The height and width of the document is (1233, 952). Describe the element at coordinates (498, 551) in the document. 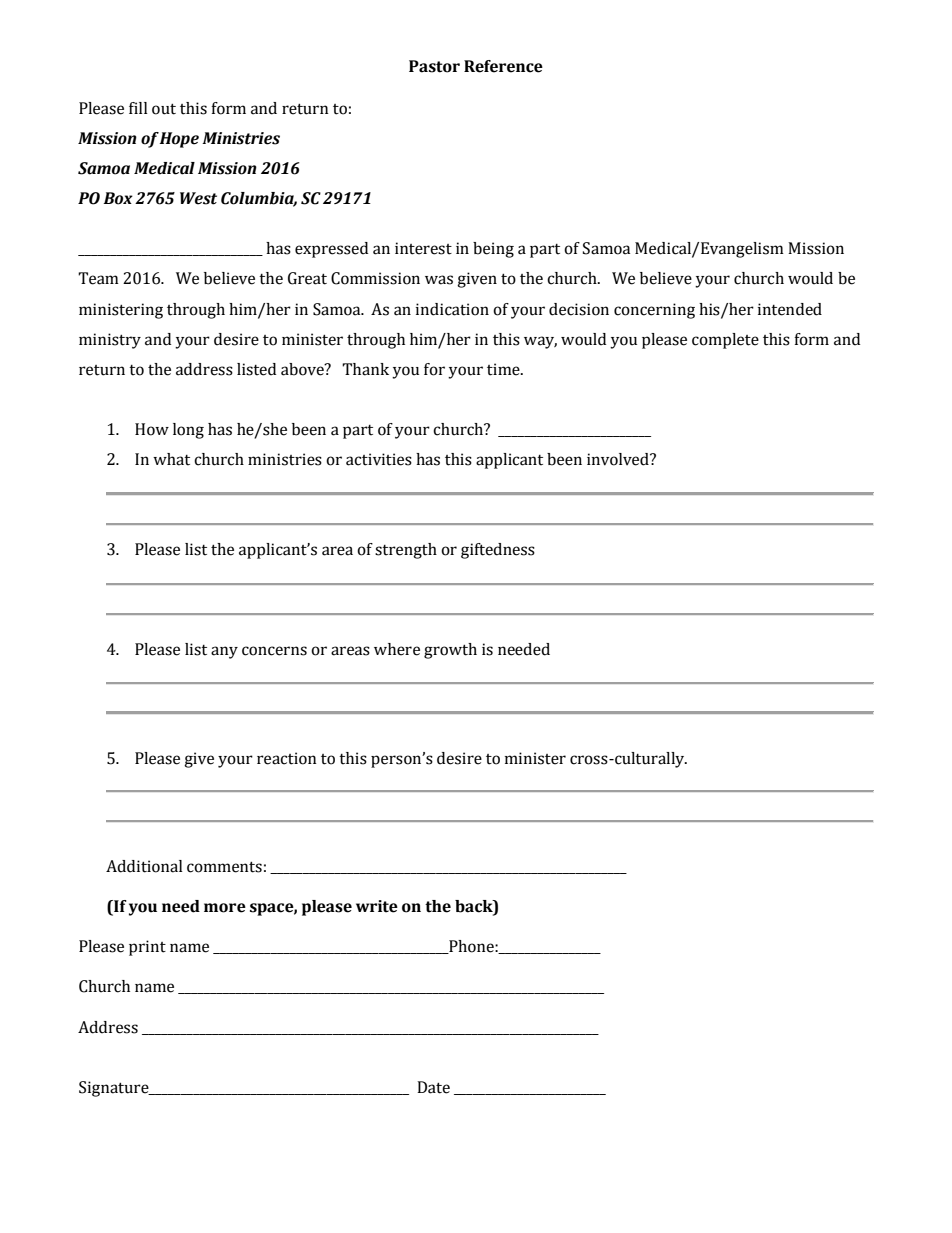

I see `giftedness` at that location.
